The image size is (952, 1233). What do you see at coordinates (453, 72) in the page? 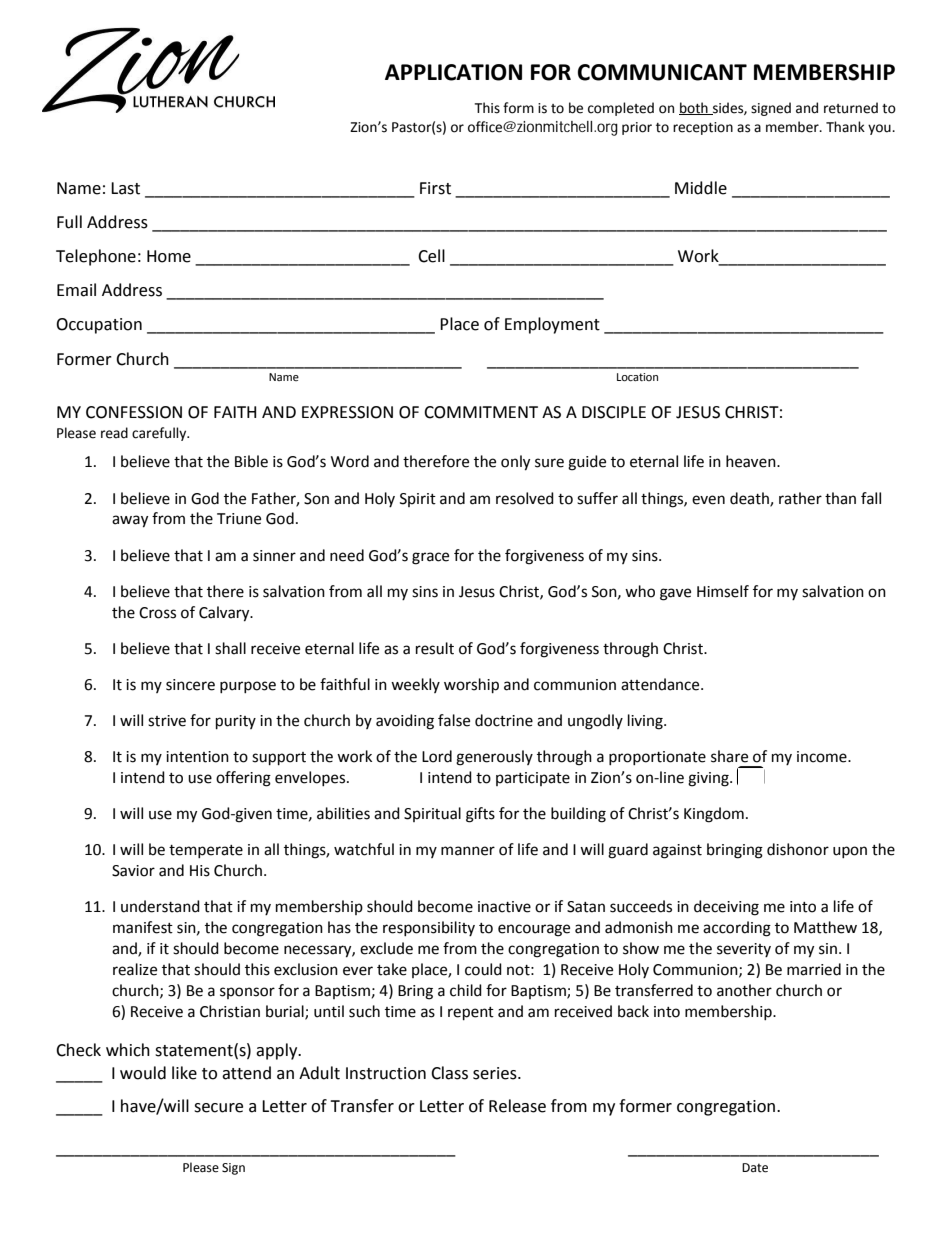
I see `APPLICATION` at bounding box center [453, 72].
